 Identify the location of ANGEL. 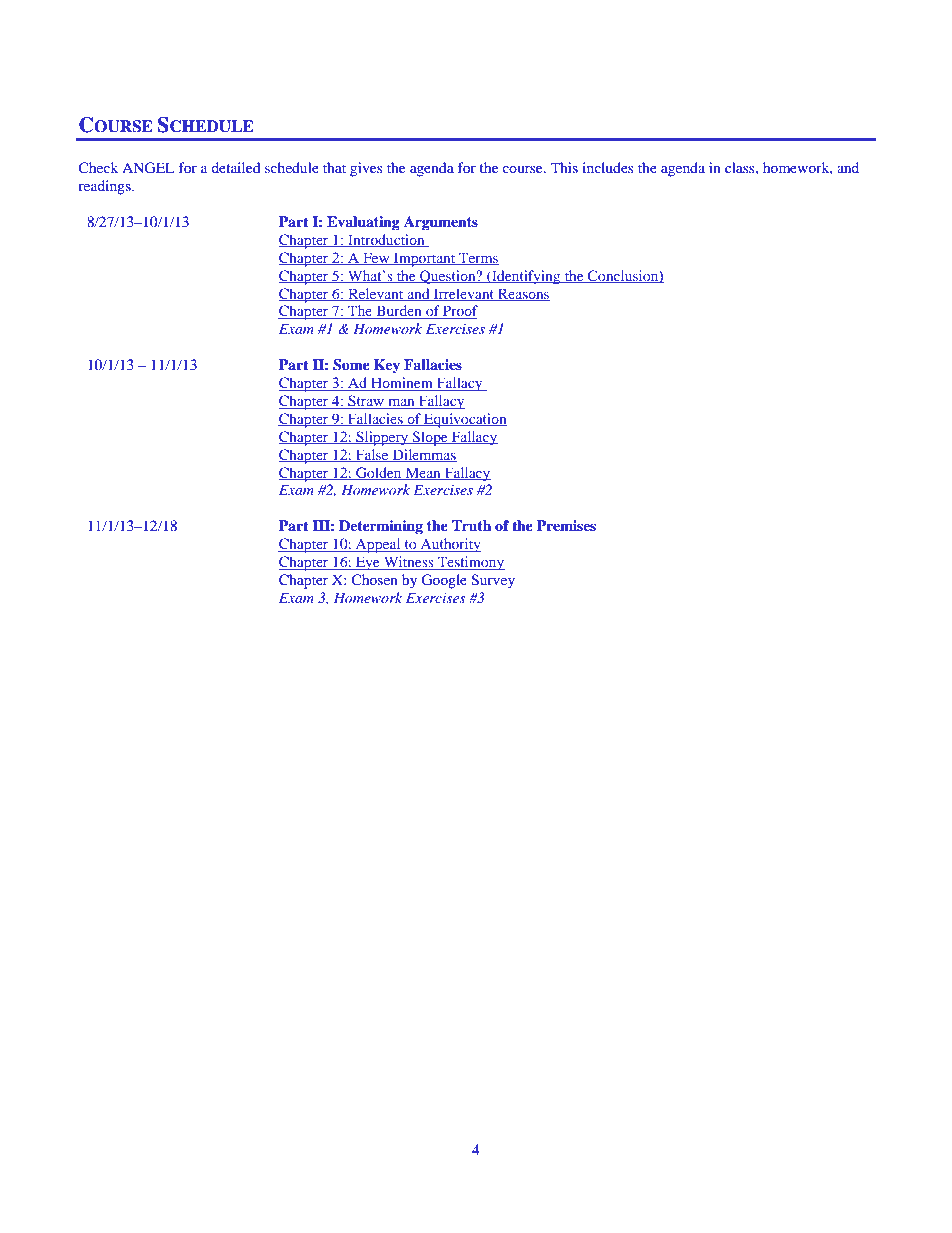
(148, 168).
